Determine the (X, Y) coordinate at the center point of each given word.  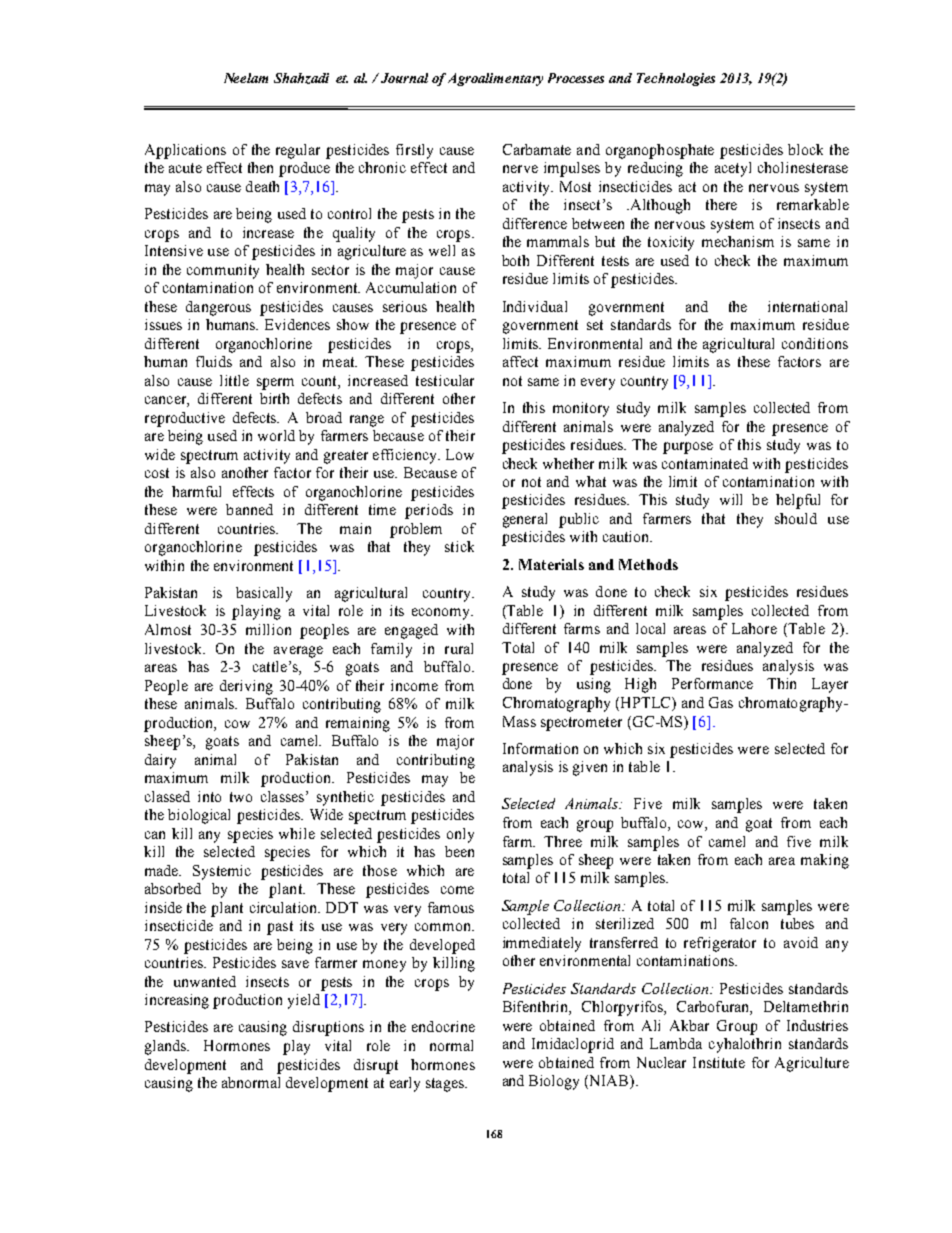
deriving (246, 687)
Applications (185, 151)
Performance (712, 683)
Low (460, 454)
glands (166, 1047)
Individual (535, 306)
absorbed (173, 888)
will (731, 499)
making (825, 861)
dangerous (218, 308)
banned (249, 509)
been (459, 851)
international (807, 306)
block (805, 149)
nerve (520, 169)
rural (459, 648)
